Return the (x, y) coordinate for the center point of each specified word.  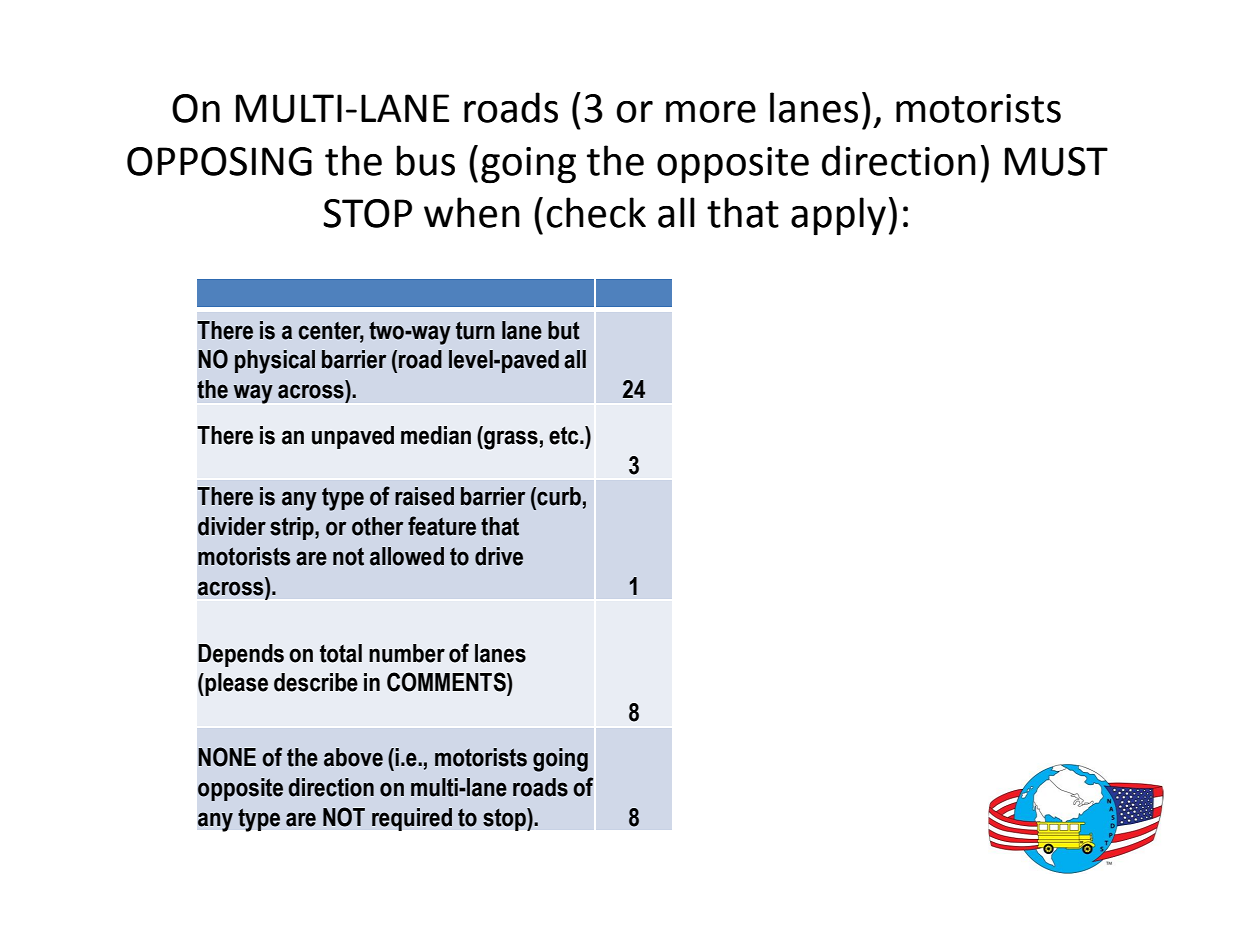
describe (316, 682)
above (353, 757)
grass (510, 440)
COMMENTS (447, 682)
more (711, 112)
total (341, 653)
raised (424, 496)
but (564, 330)
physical (275, 362)
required (412, 819)
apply (838, 216)
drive (499, 556)
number (407, 653)
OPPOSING (219, 161)
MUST (1056, 161)
